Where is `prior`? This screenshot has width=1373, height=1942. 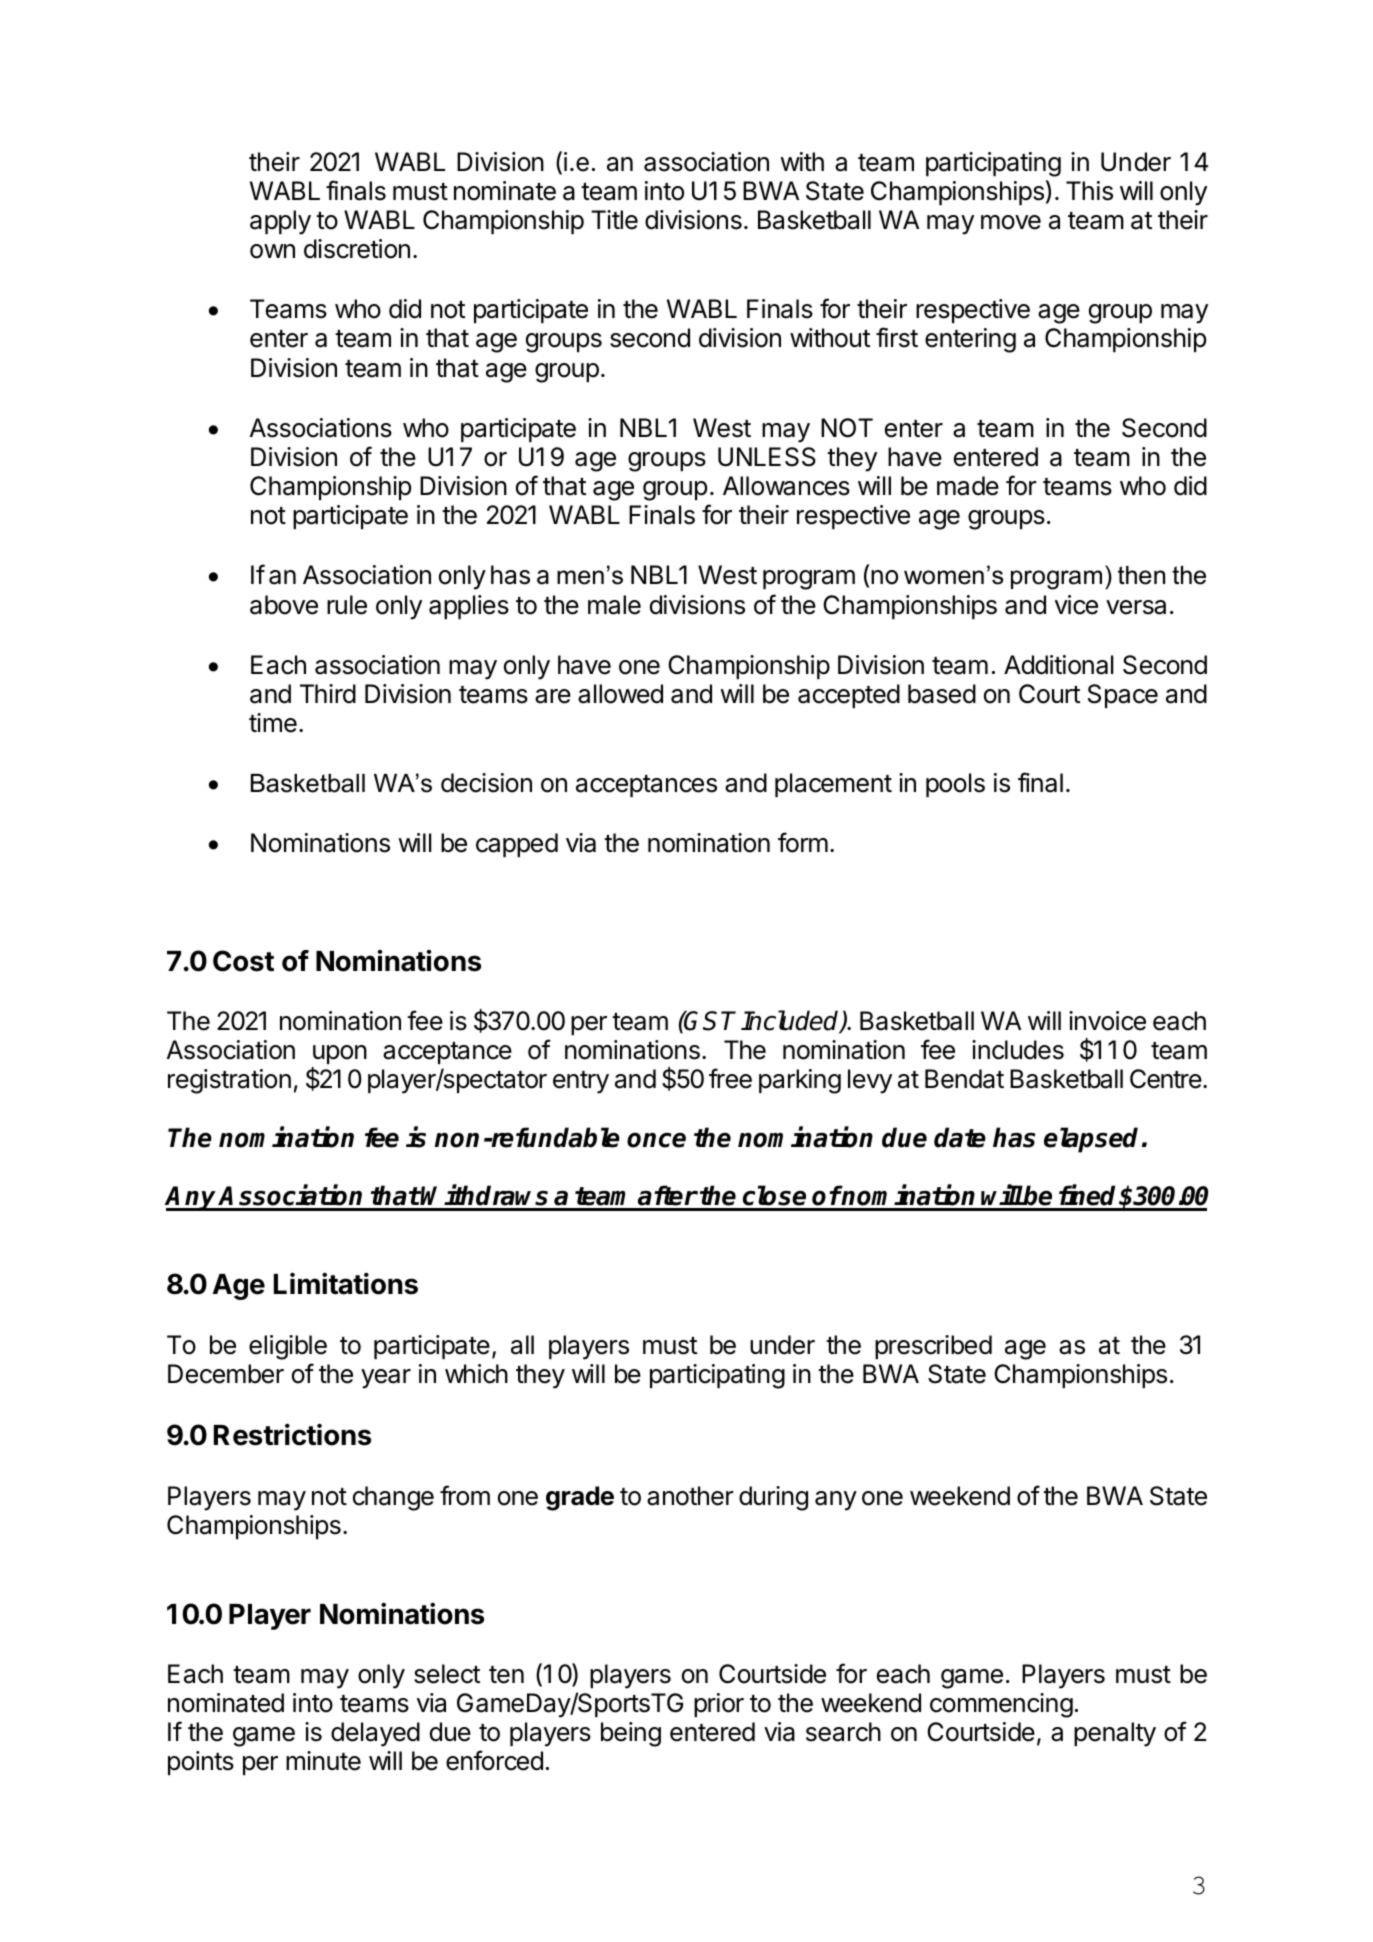 prior is located at coordinates (719, 1705).
